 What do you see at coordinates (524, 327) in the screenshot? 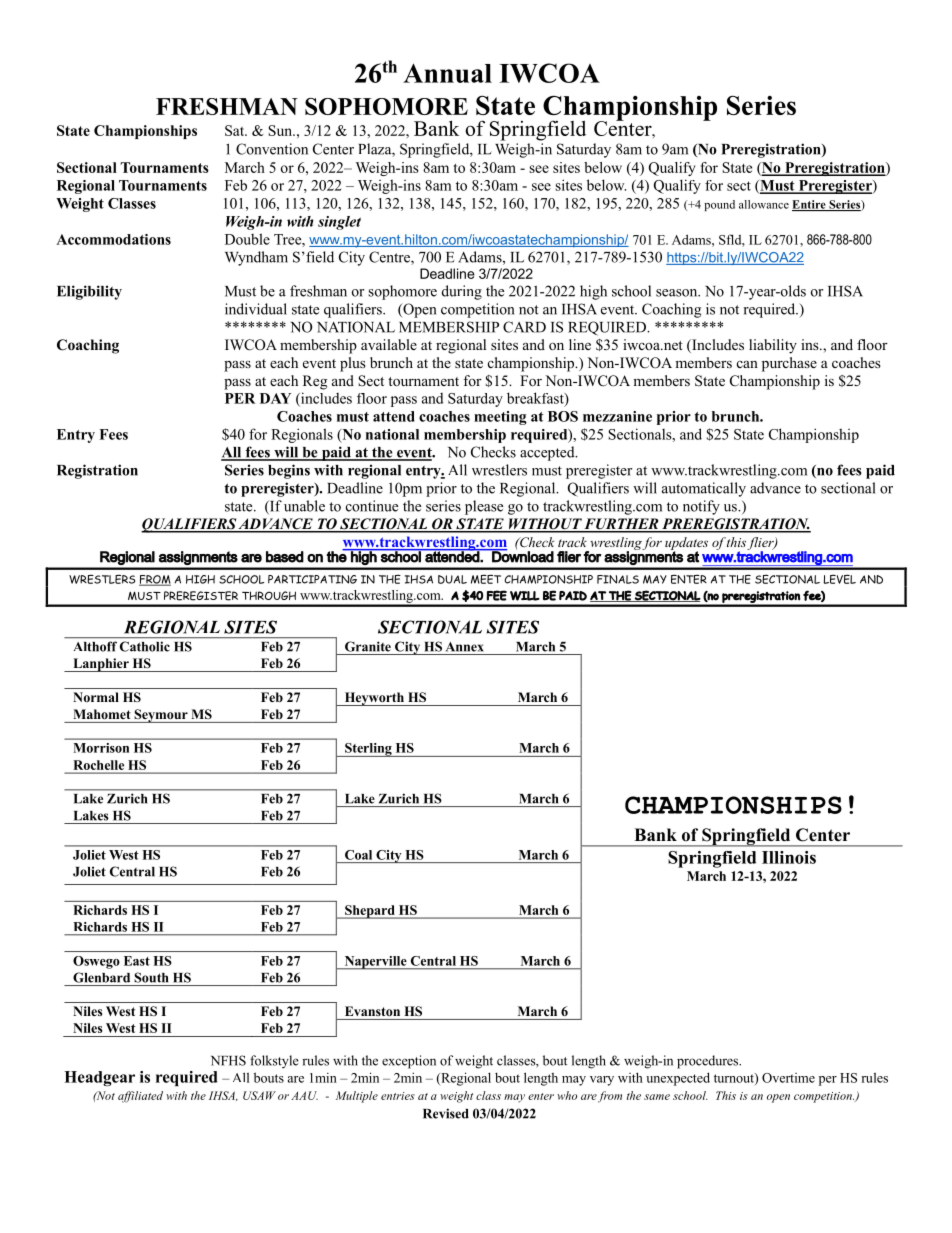
I see `CARD` at bounding box center [524, 327].
